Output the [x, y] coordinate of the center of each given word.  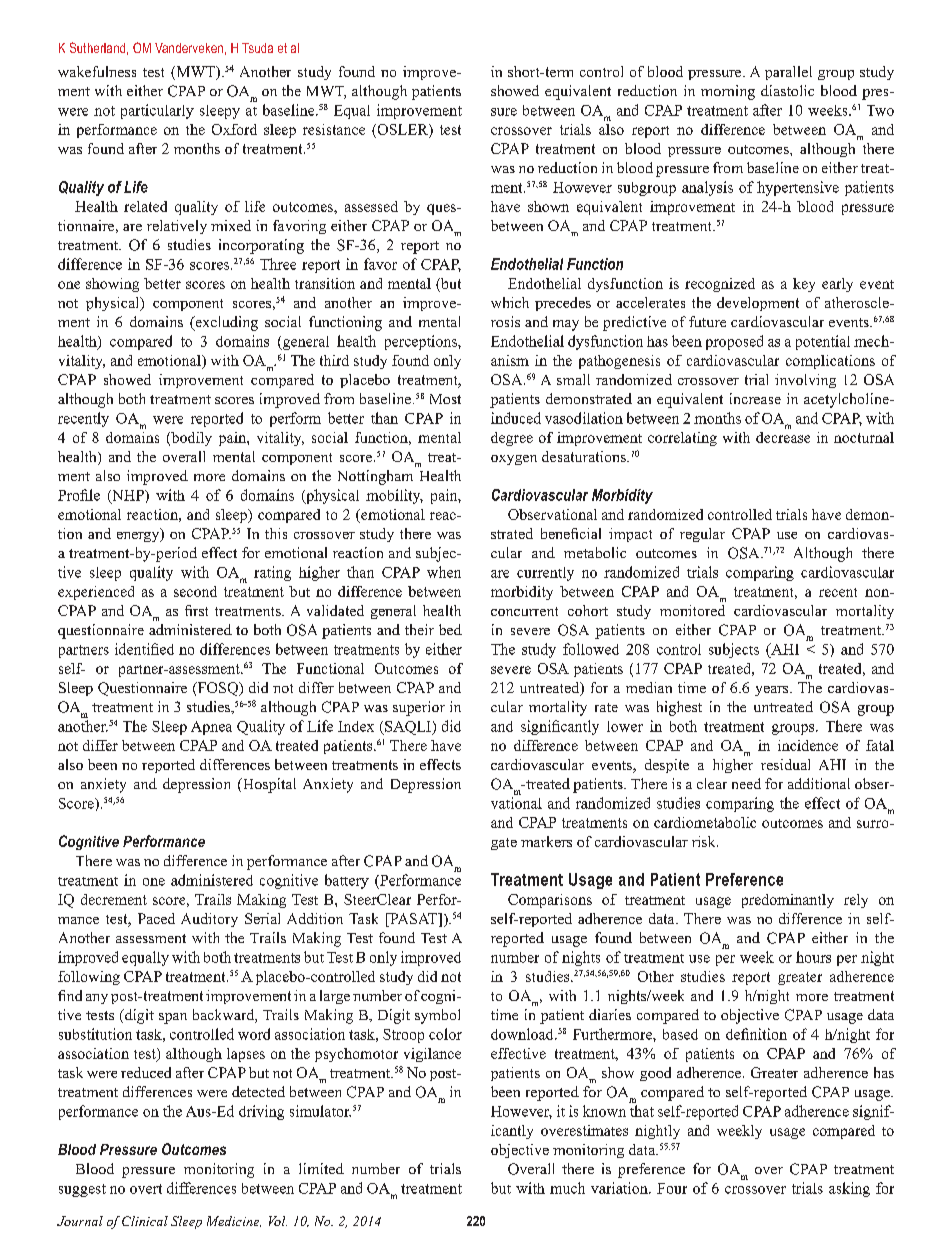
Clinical [145, 1221]
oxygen [514, 460]
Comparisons [550, 901]
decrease [783, 437]
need [746, 783]
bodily [190, 439]
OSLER [402, 129]
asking [849, 1189]
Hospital [268, 785]
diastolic [787, 90]
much [567, 1188]
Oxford [234, 129]
